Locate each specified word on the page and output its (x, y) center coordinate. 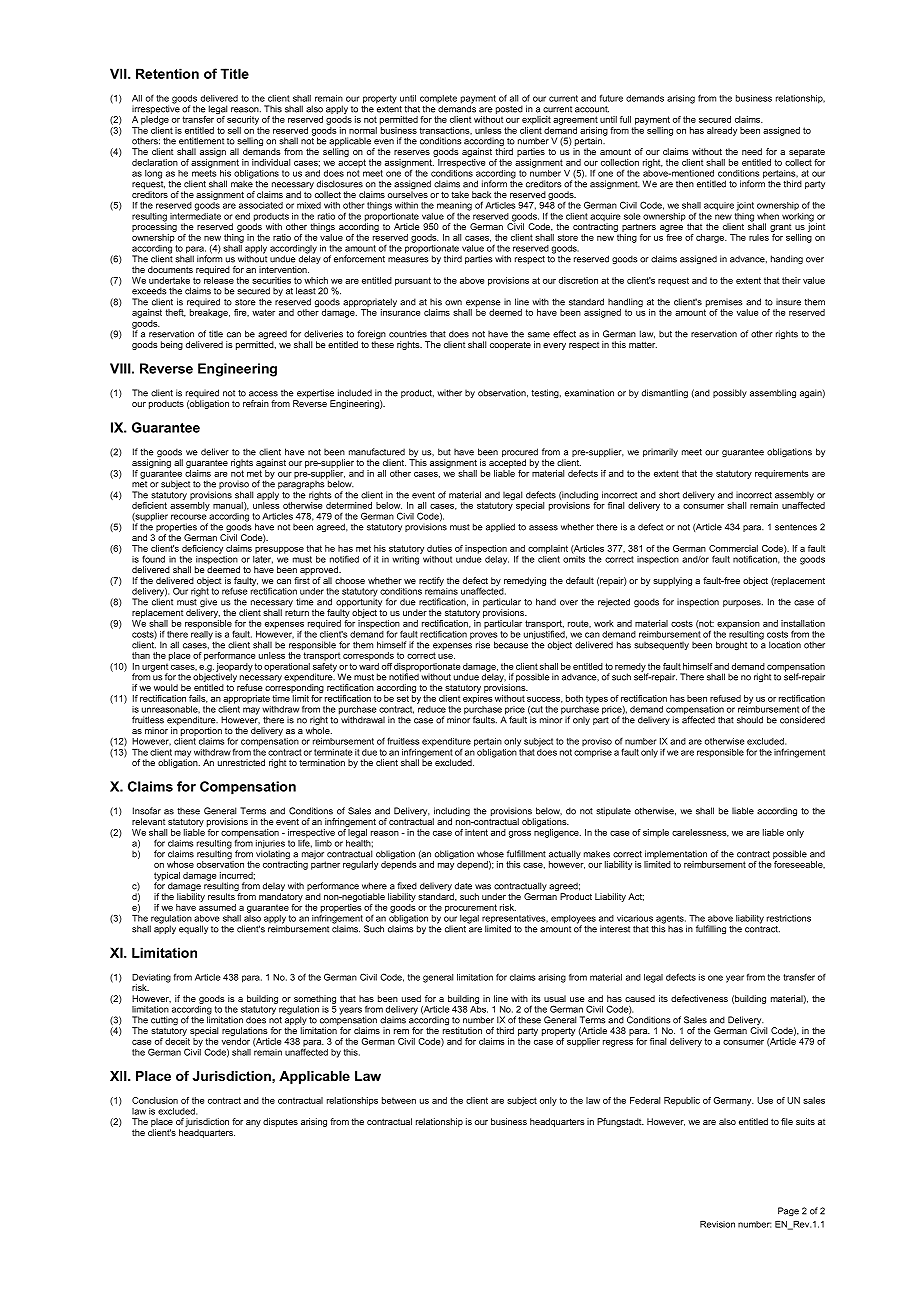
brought (731, 645)
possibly (730, 393)
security (243, 120)
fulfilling (711, 929)
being (172, 345)
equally (193, 929)
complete (438, 100)
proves (483, 637)
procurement (471, 908)
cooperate (510, 345)
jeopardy (234, 668)
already (722, 131)
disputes (280, 1122)
